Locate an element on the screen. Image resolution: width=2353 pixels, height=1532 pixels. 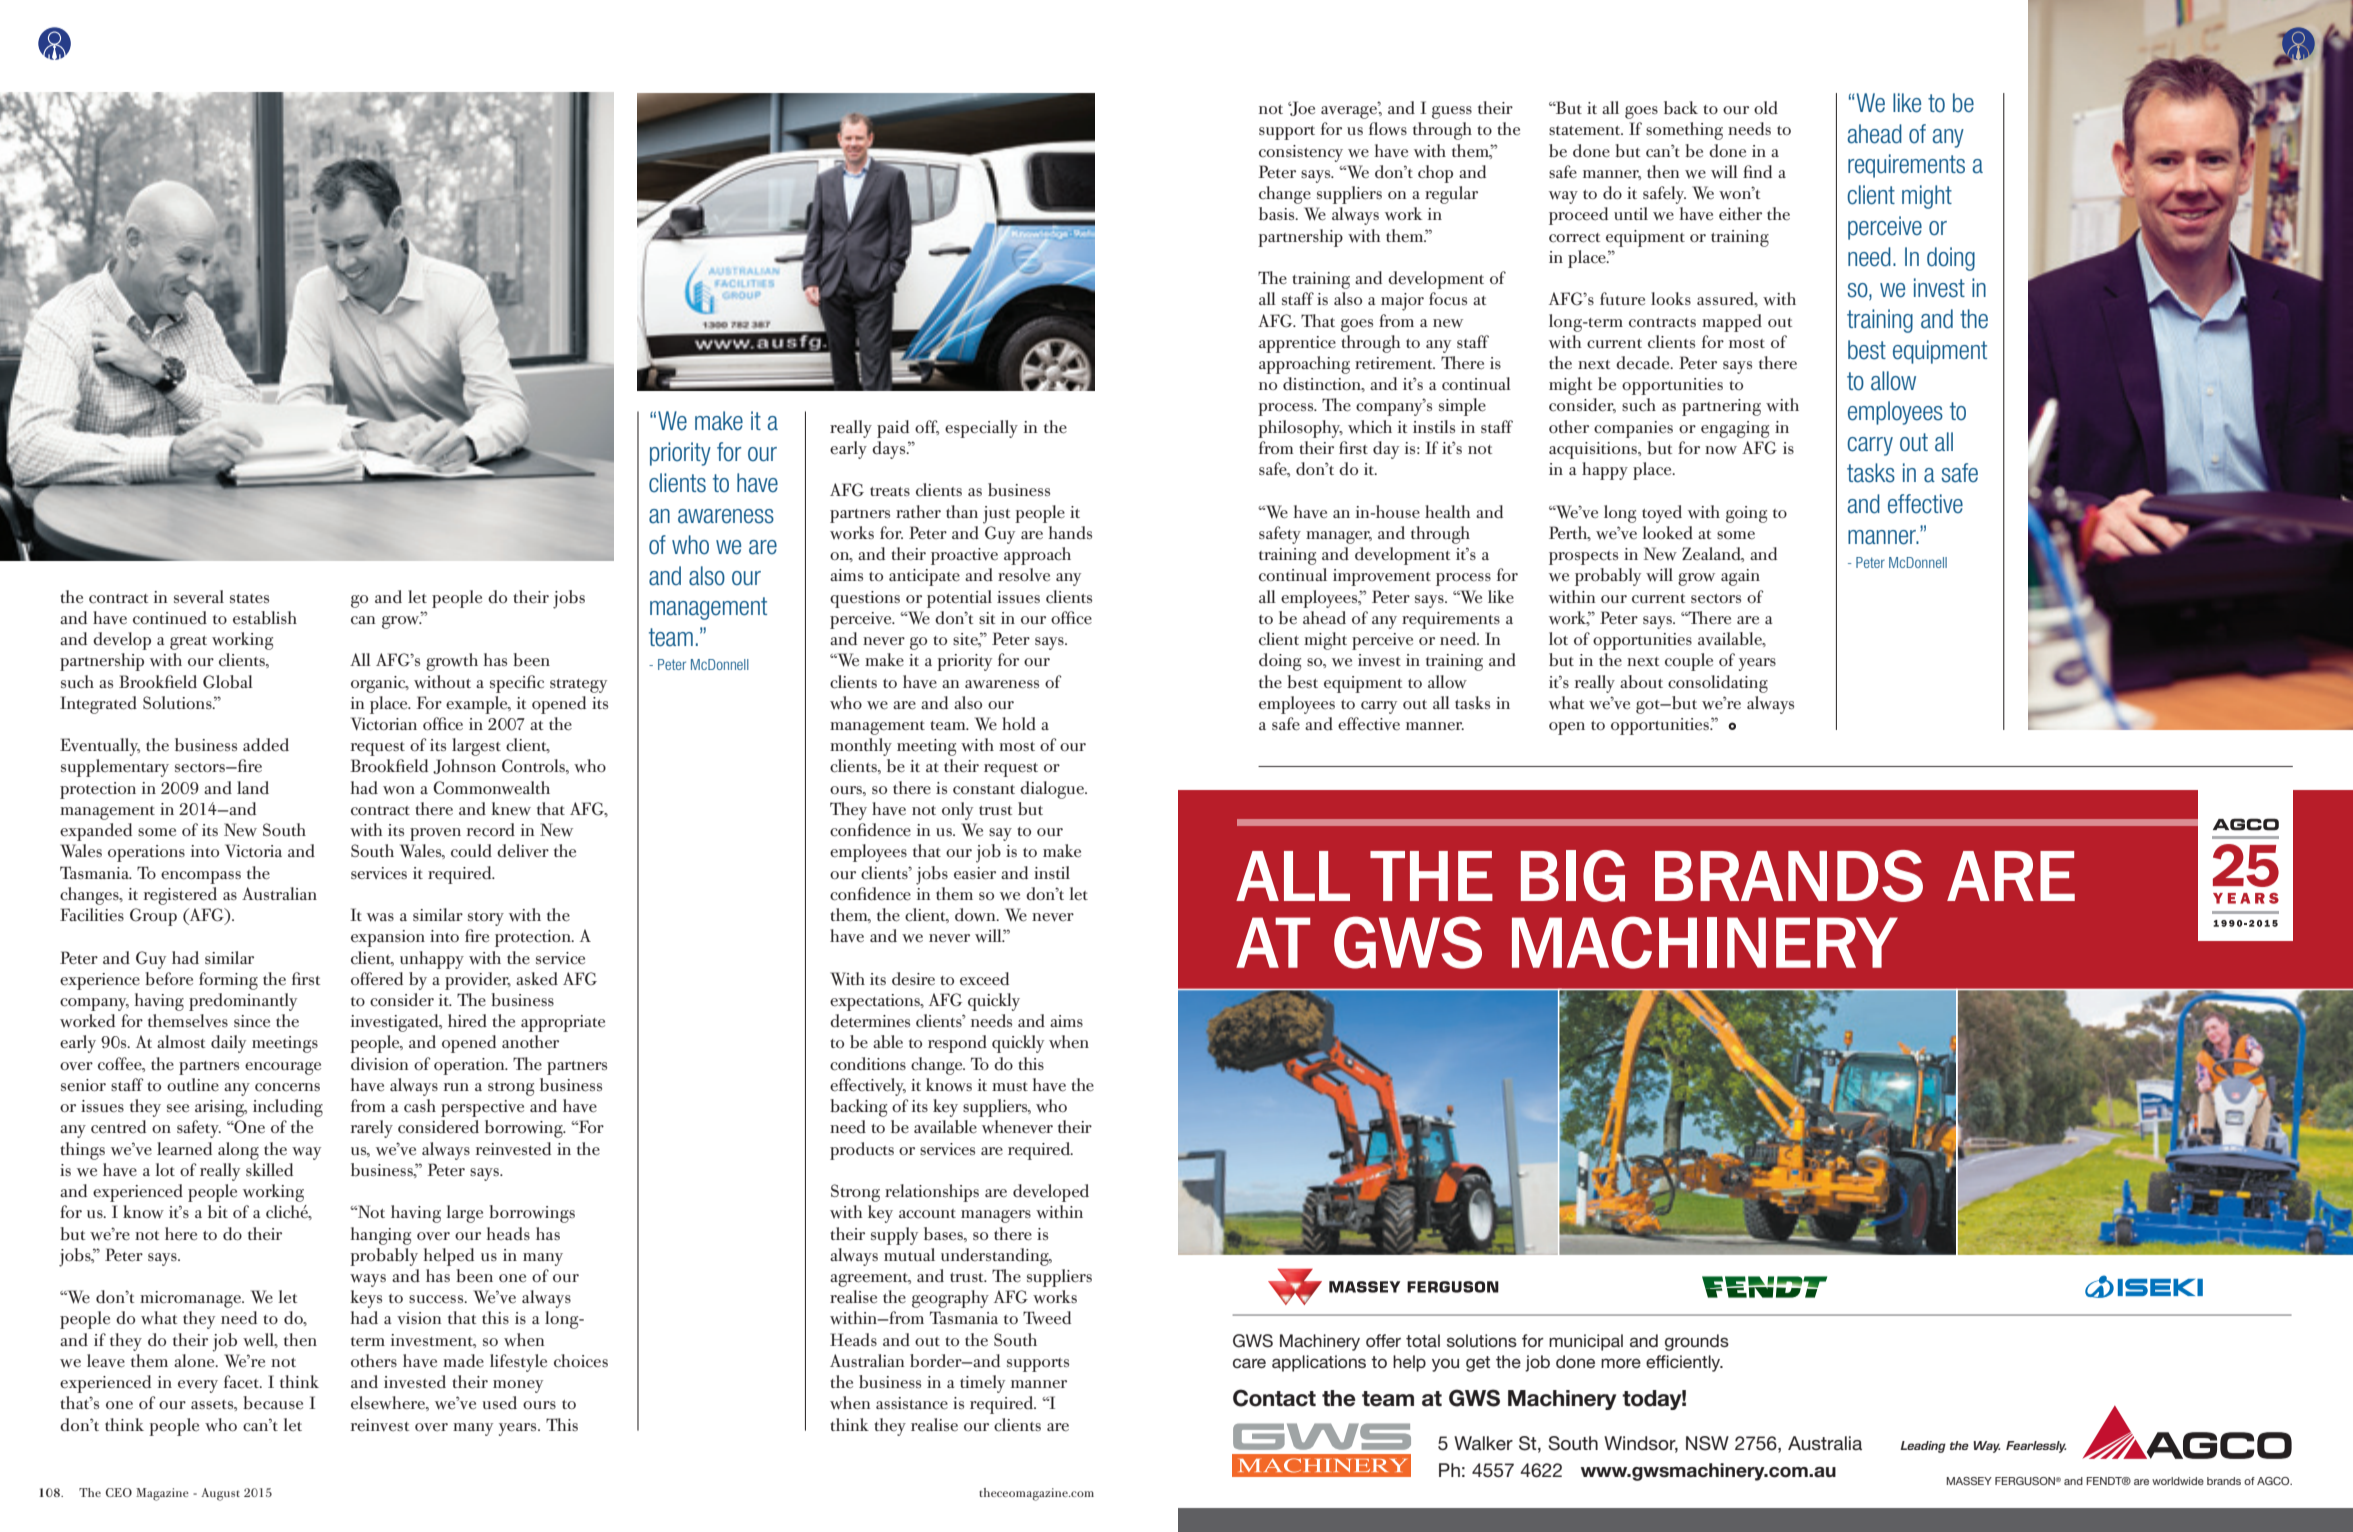
dialogue is located at coordinates (1053, 790).
